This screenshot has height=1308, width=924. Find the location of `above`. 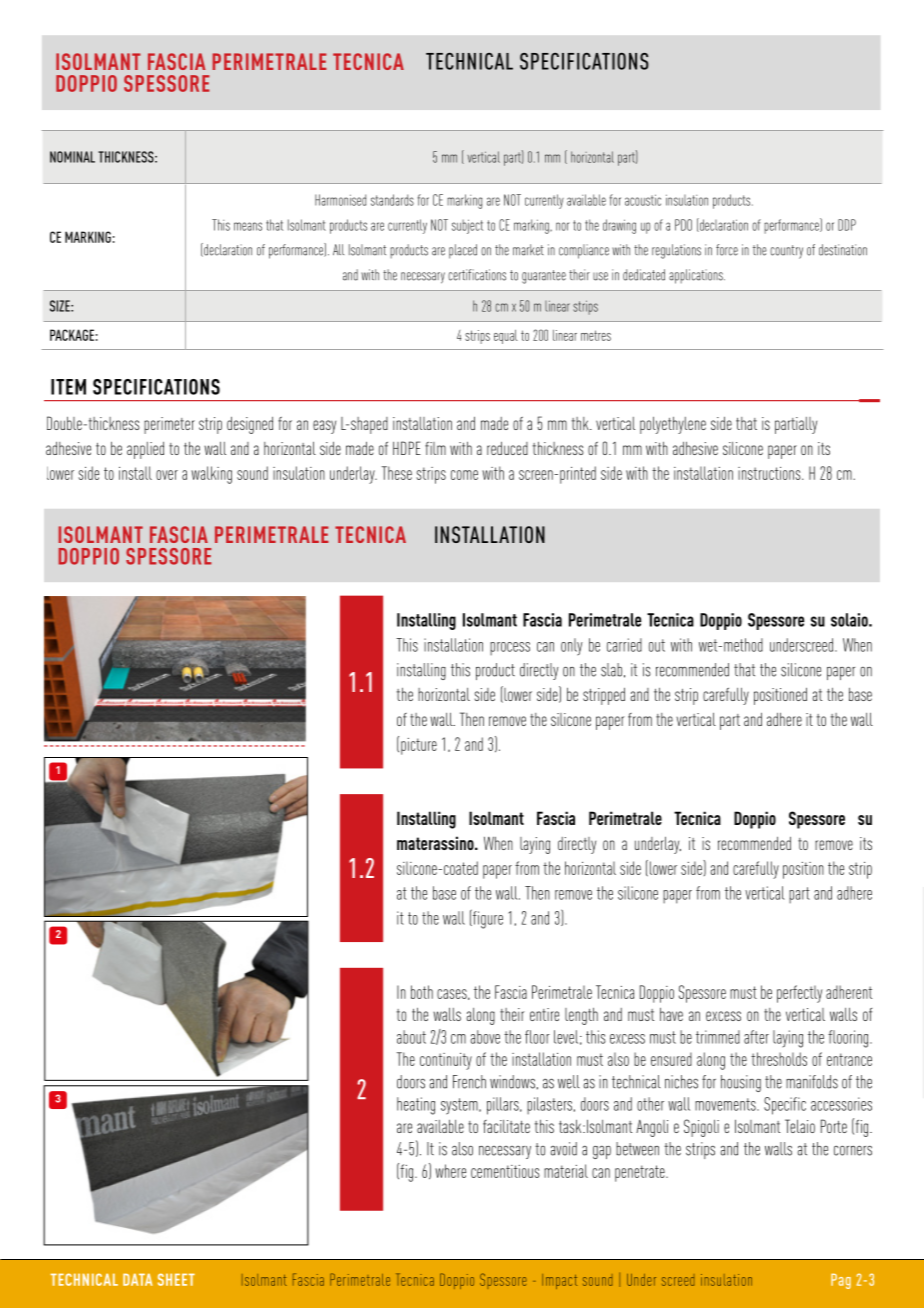

above is located at coordinates (485, 1037).
